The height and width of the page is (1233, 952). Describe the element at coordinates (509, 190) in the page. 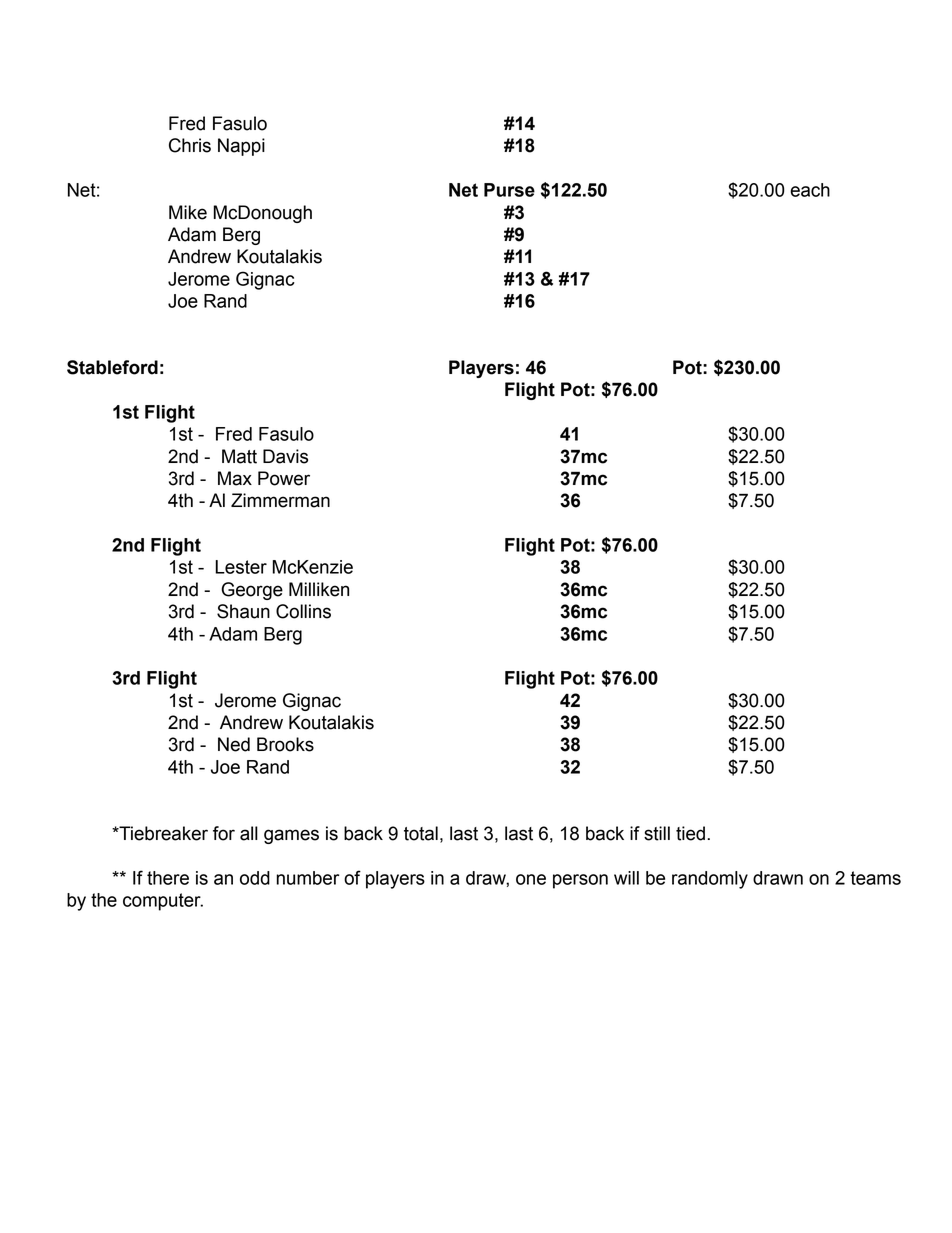

I see `Purse` at that location.
